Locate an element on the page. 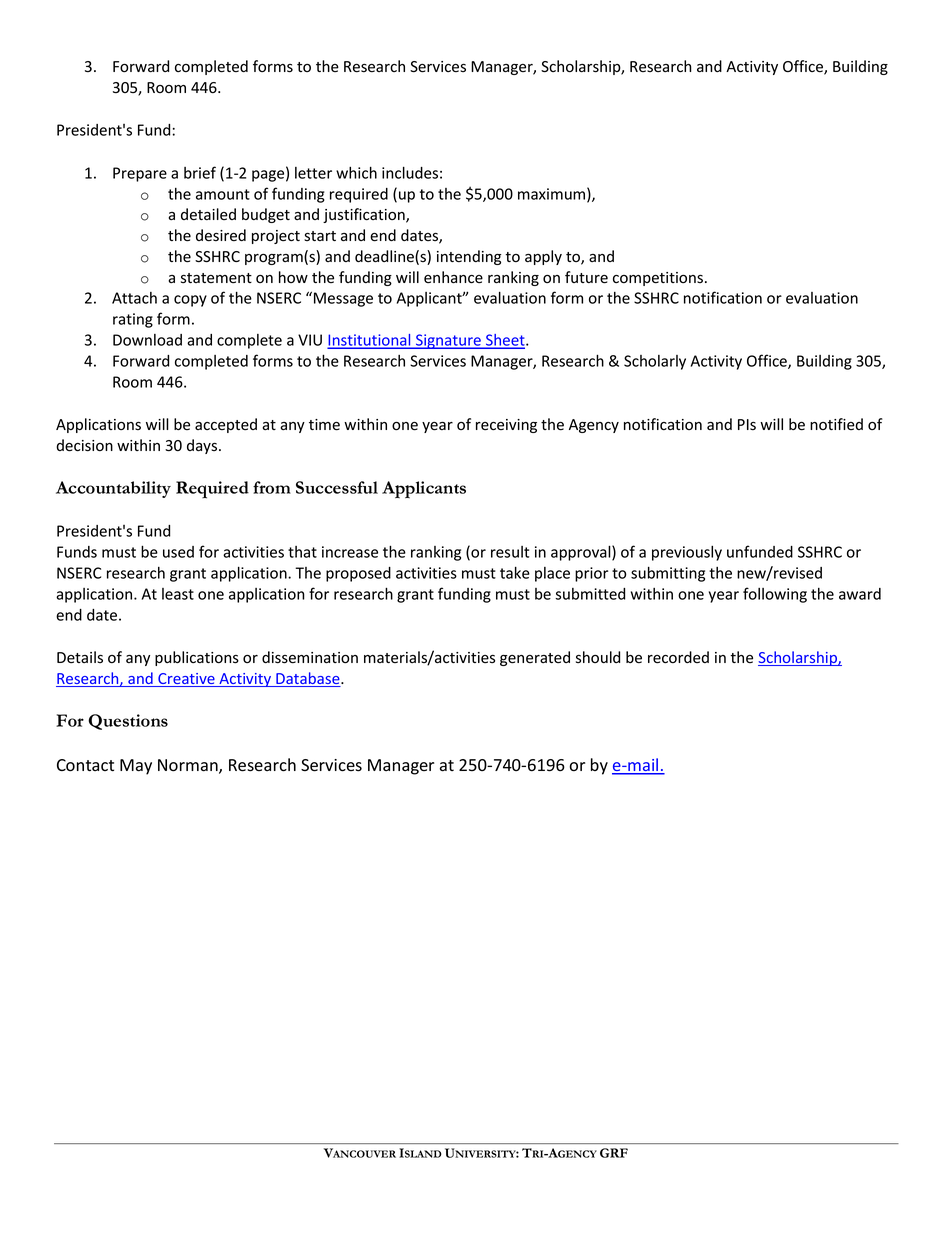 The height and width of the page is (1233, 952). result is located at coordinates (510, 552).
